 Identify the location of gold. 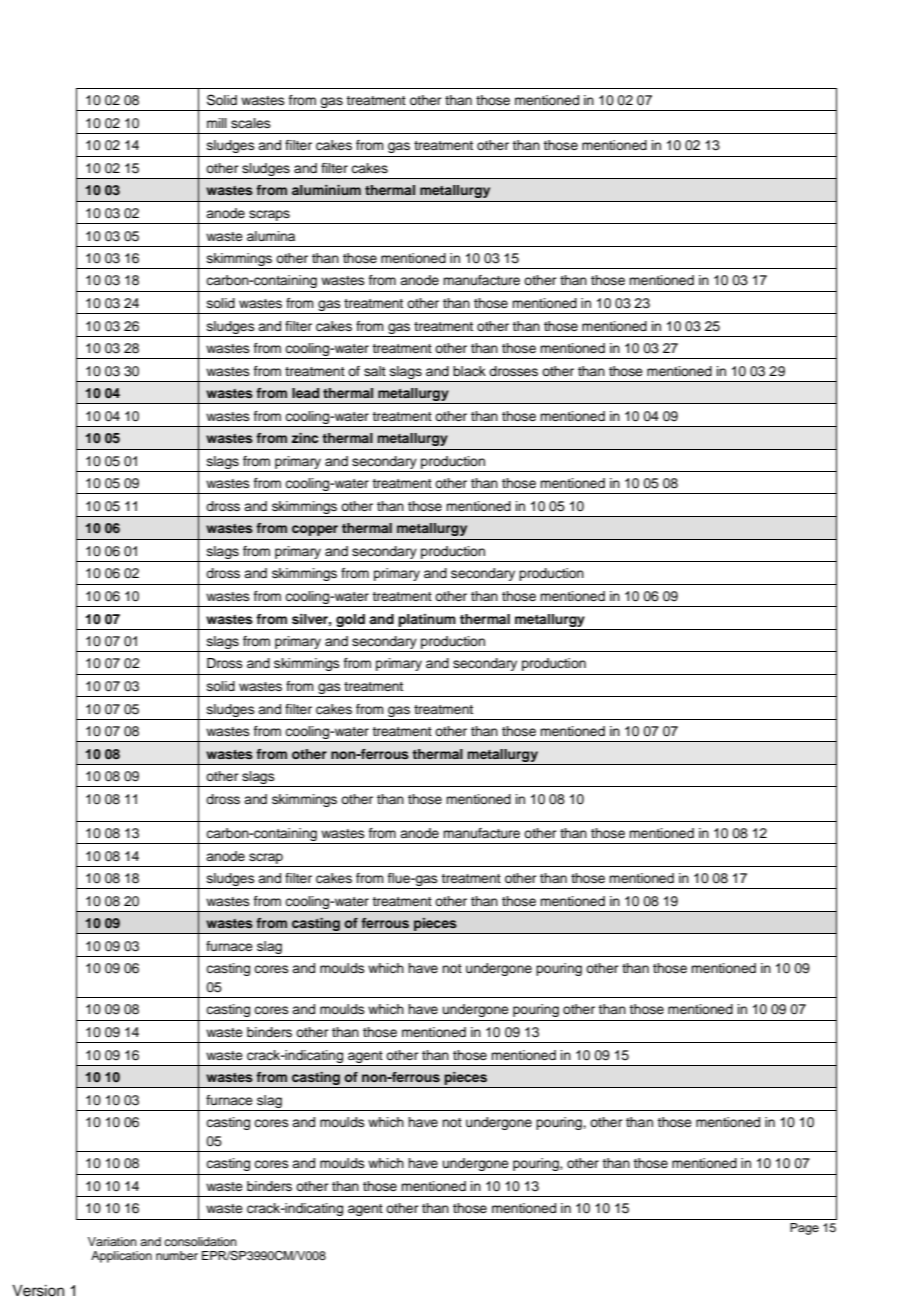
(350, 620).
